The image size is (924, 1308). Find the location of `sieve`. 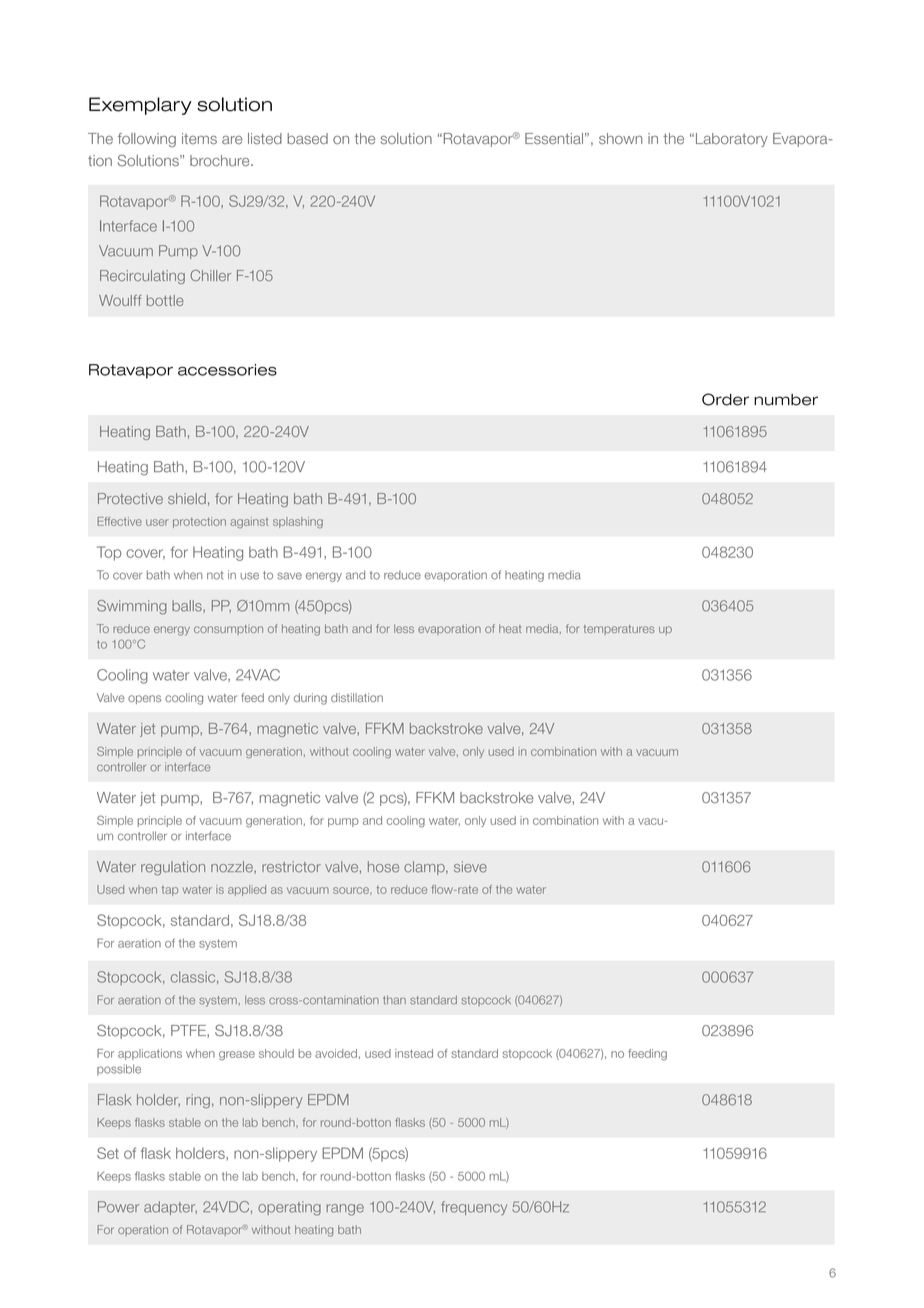

sieve is located at coordinates (470, 867).
